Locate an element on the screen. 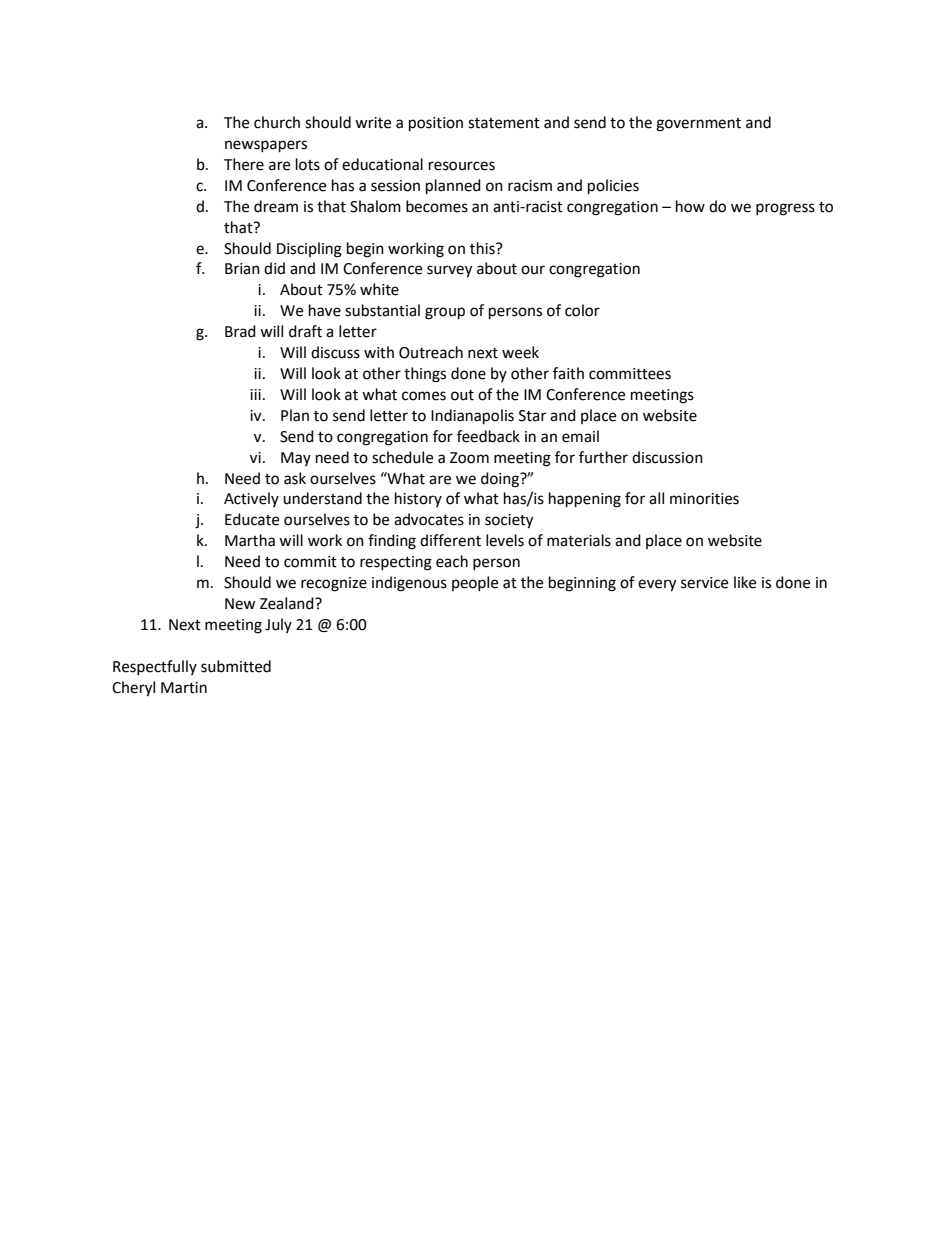  iii is located at coordinates (255, 394).
